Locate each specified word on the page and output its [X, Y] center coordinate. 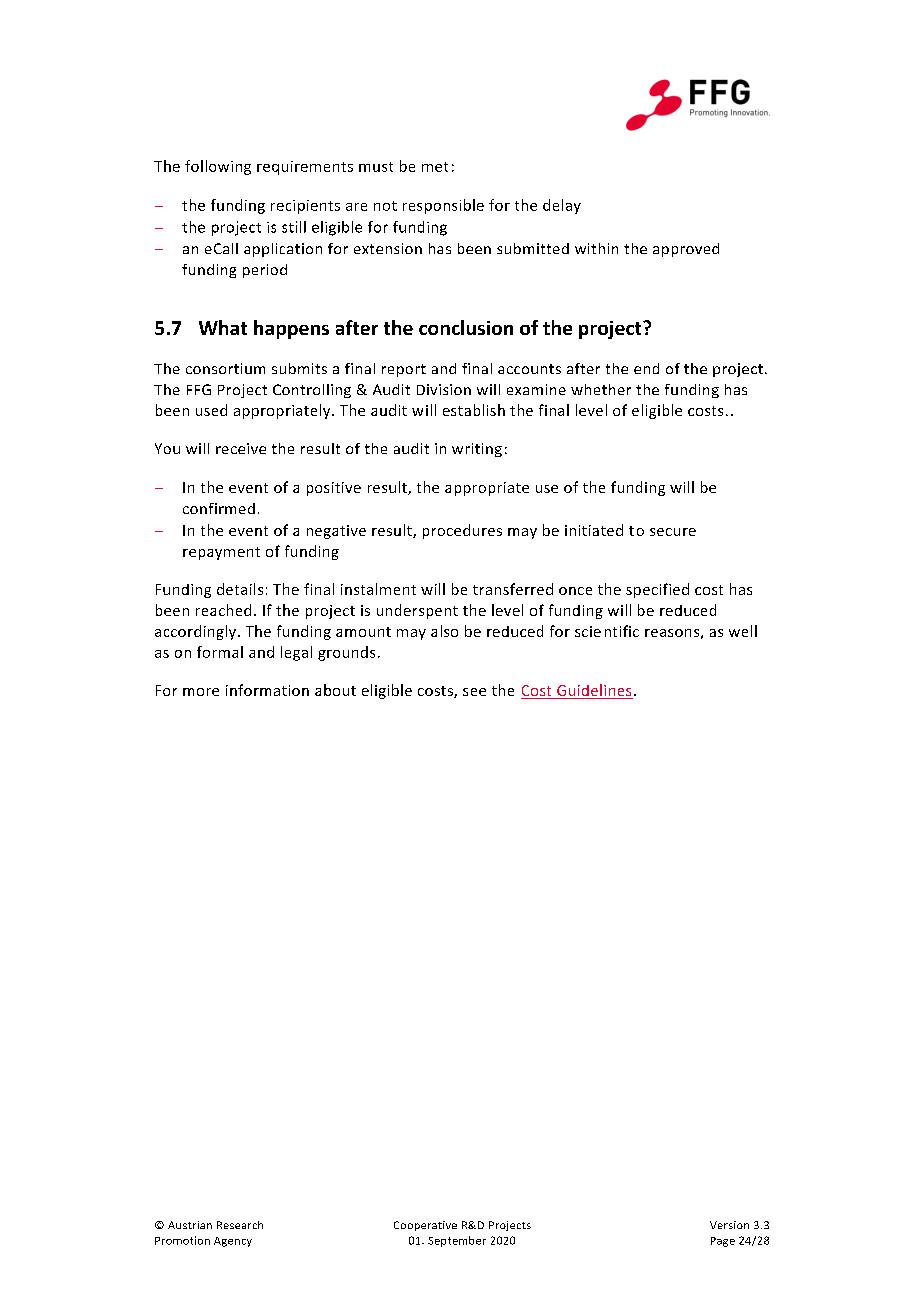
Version [729, 1225]
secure [673, 532]
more [201, 692]
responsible [443, 206]
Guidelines [594, 691]
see [474, 692]
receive [241, 448]
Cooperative [425, 1226]
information [267, 690]
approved [686, 250]
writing [477, 450]
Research [240, 1225]
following [218, 167]
